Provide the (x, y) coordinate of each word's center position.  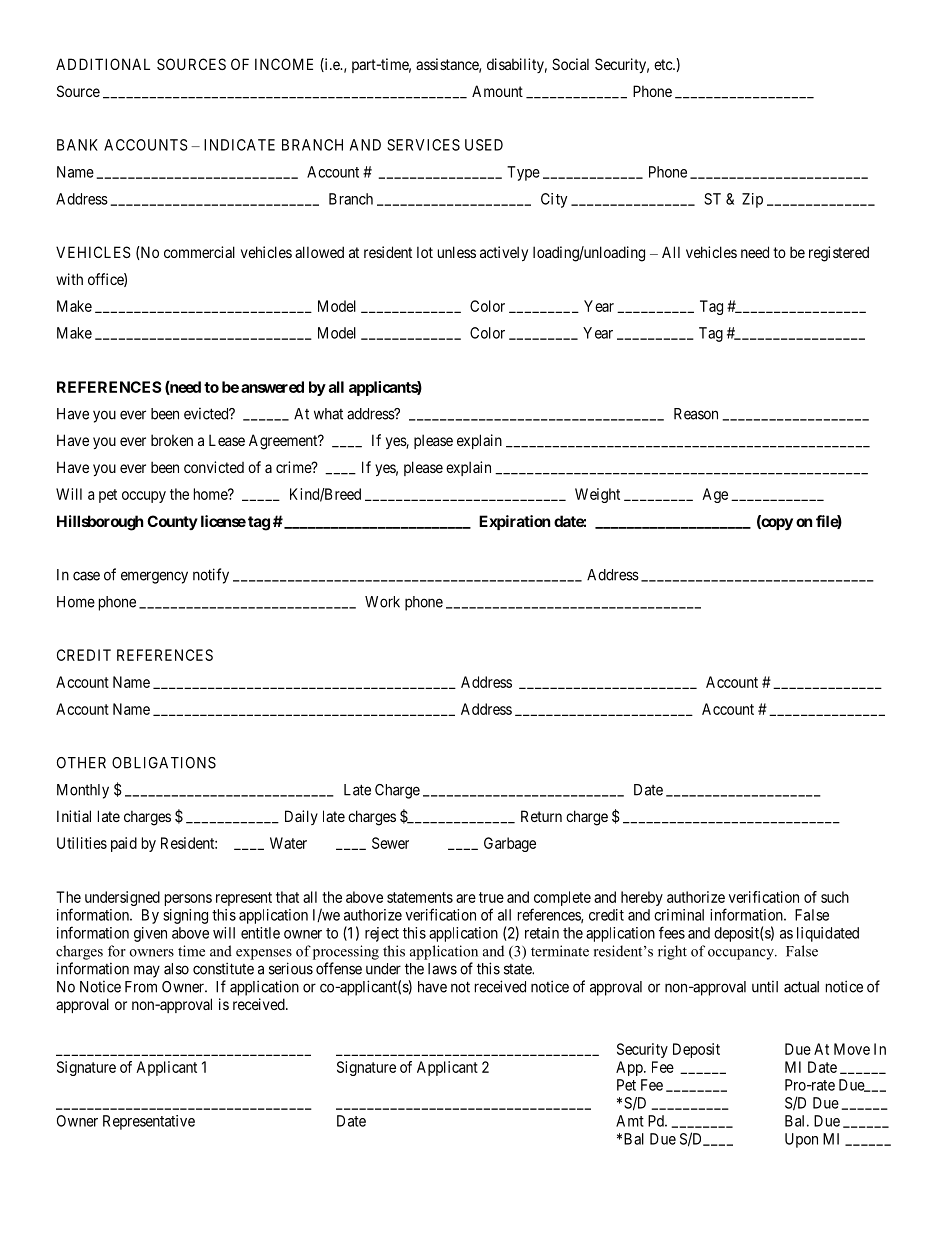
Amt (630, 1121)
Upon (801, 1140)
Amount (497, 91)
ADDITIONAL (103, 64)
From (141, 987)
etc (664, 64)
